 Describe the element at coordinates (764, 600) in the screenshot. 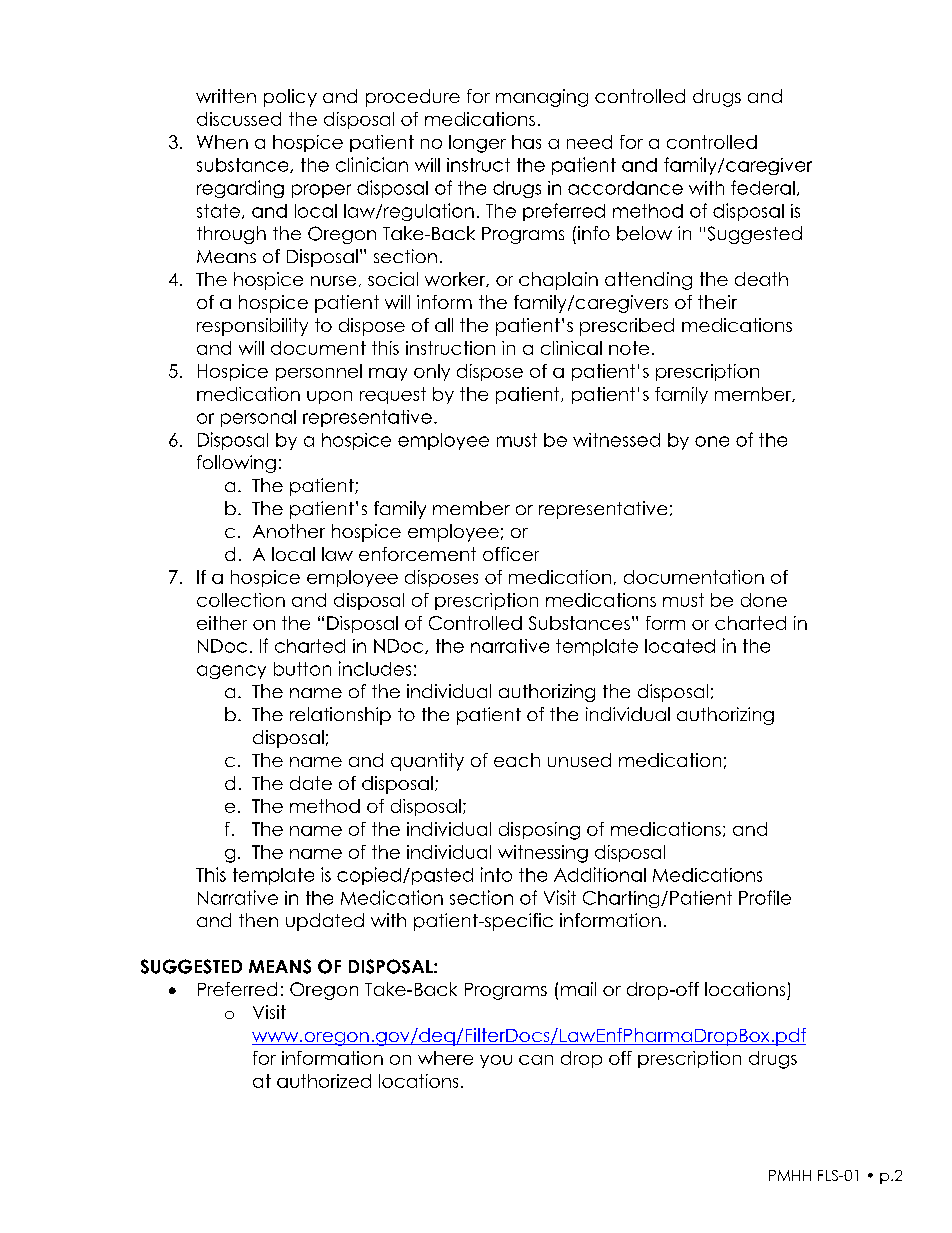

I see `done` at that location.
